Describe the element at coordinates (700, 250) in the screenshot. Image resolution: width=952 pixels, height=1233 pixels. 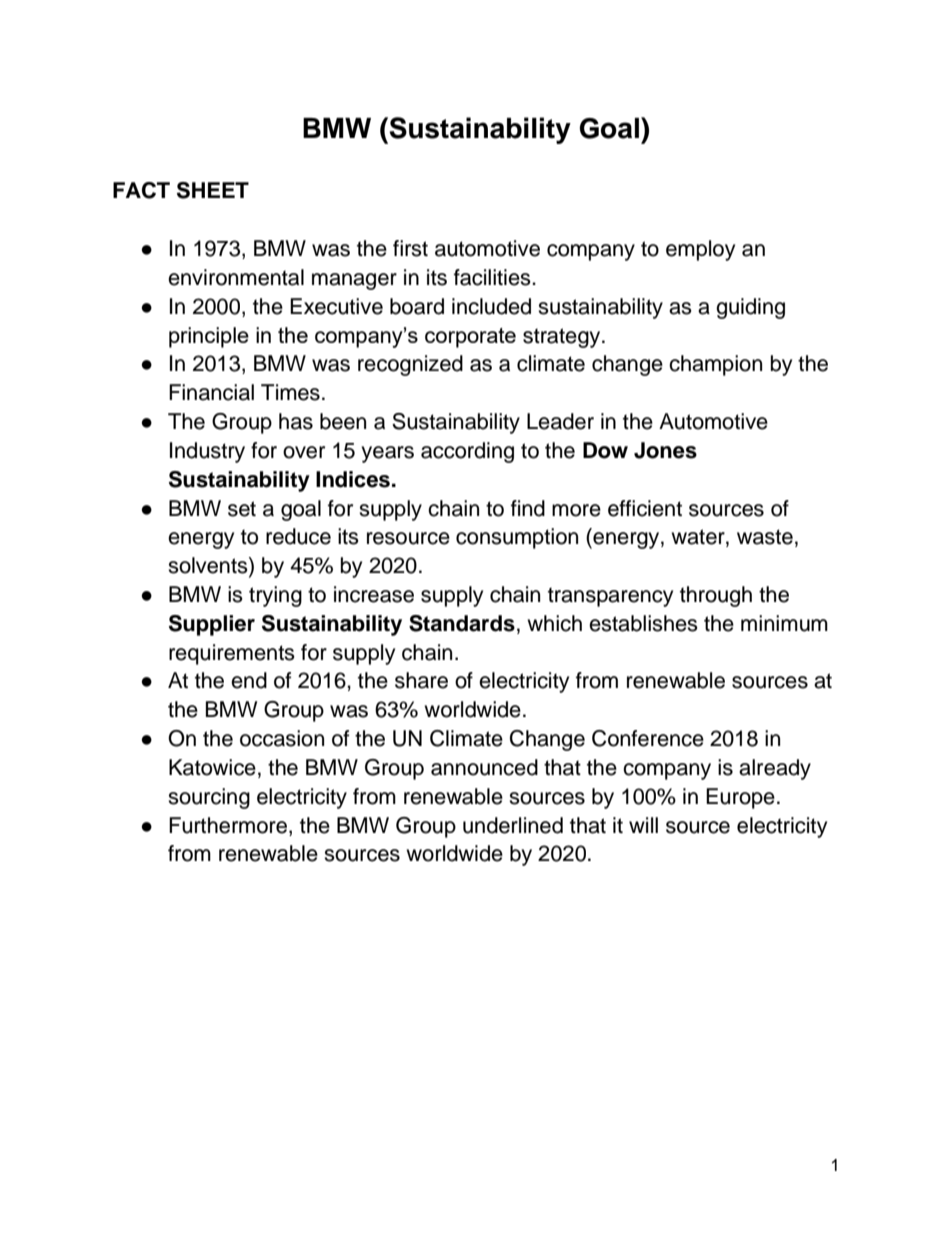
I see `employ` at that location.
